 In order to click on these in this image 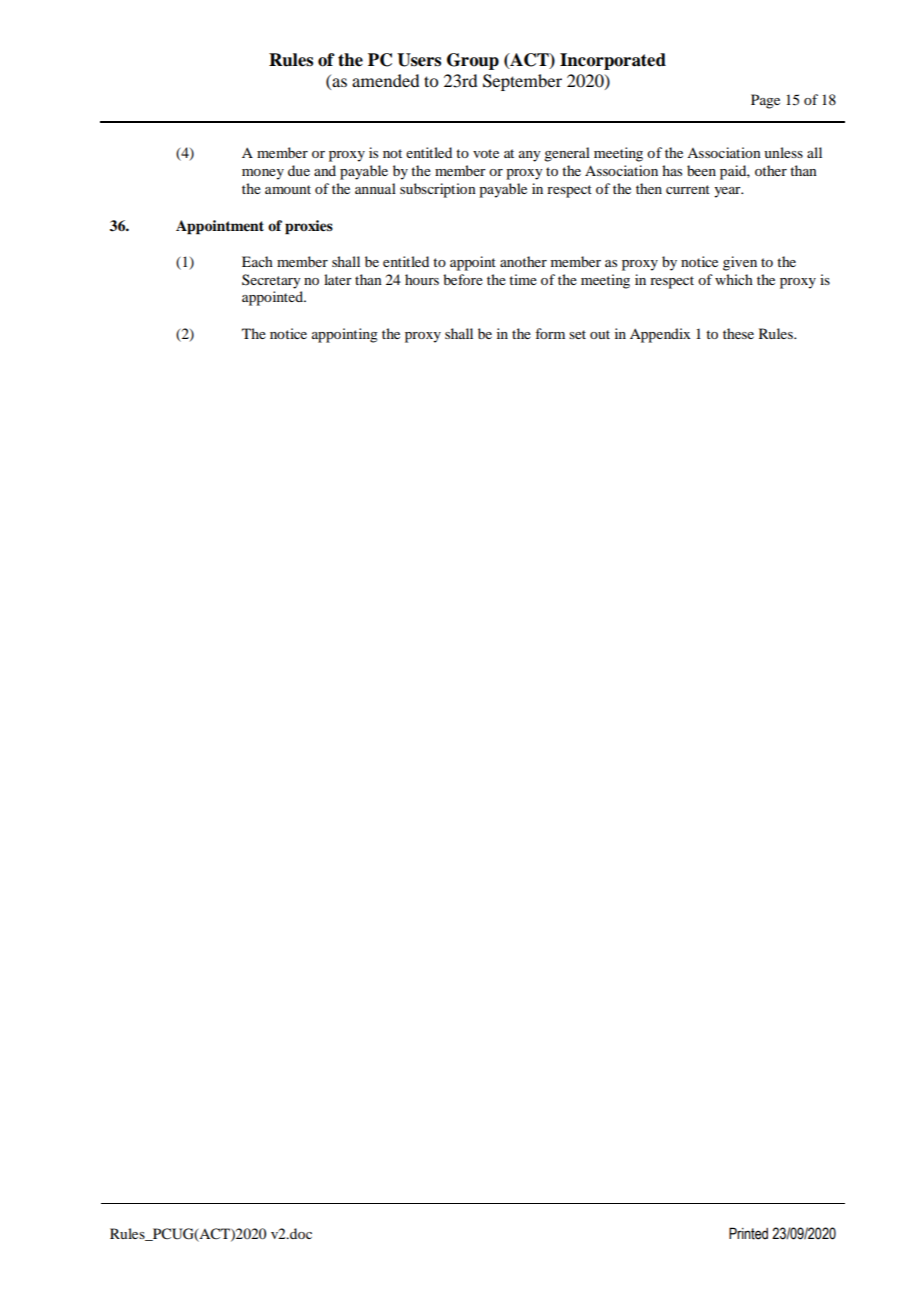, I will do `click(738, 333)`.
